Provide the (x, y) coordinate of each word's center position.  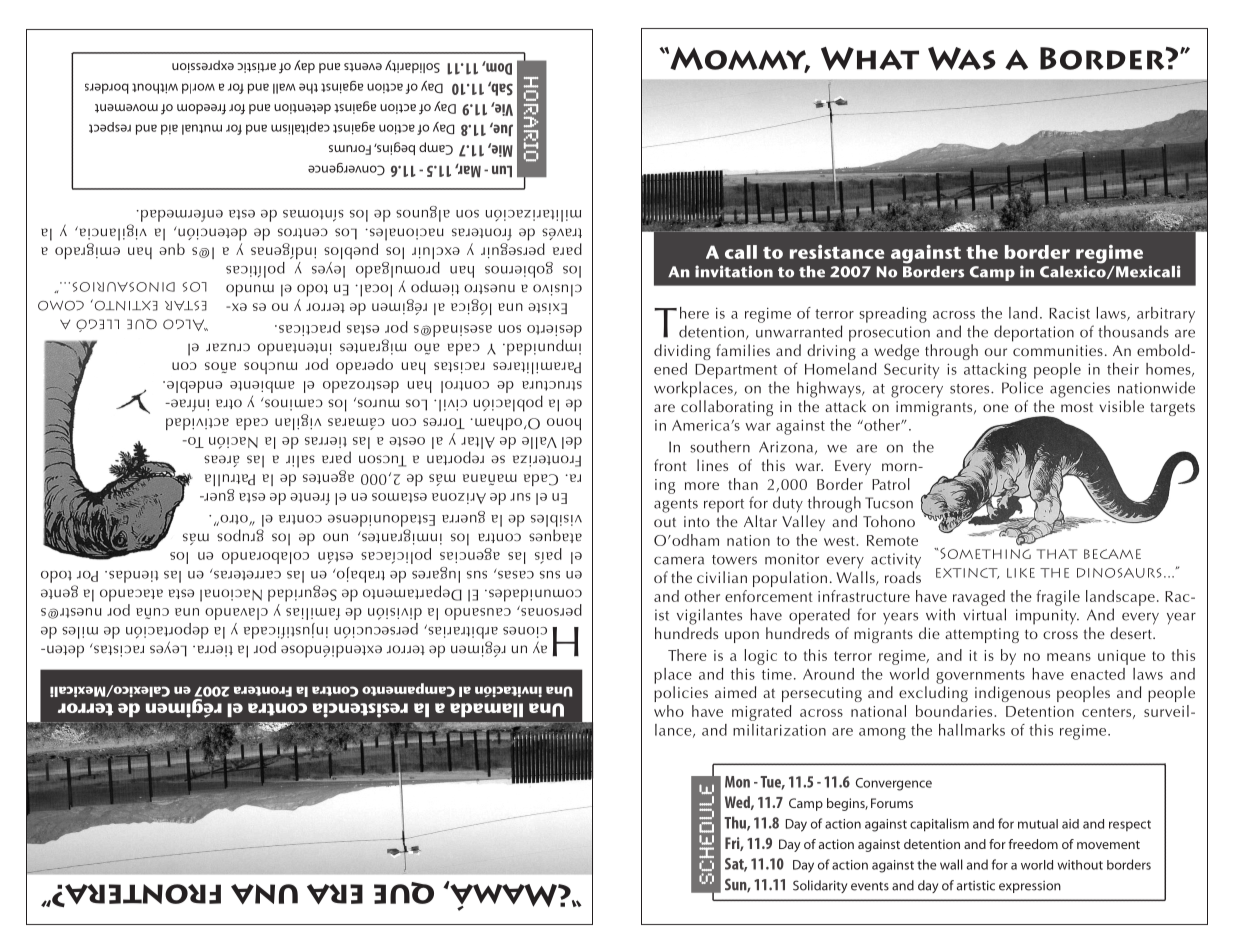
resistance (837, 252)
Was (962, 59)
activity (896, 561)
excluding (933, 694)
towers (734, 560)
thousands (1133, 331)
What (870, 59)
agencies (1080, 390)
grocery (917, 391)
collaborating (727, 408)
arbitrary (1166, 315)
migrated (761, 713)
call (741, 252)
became (1112, 554)
